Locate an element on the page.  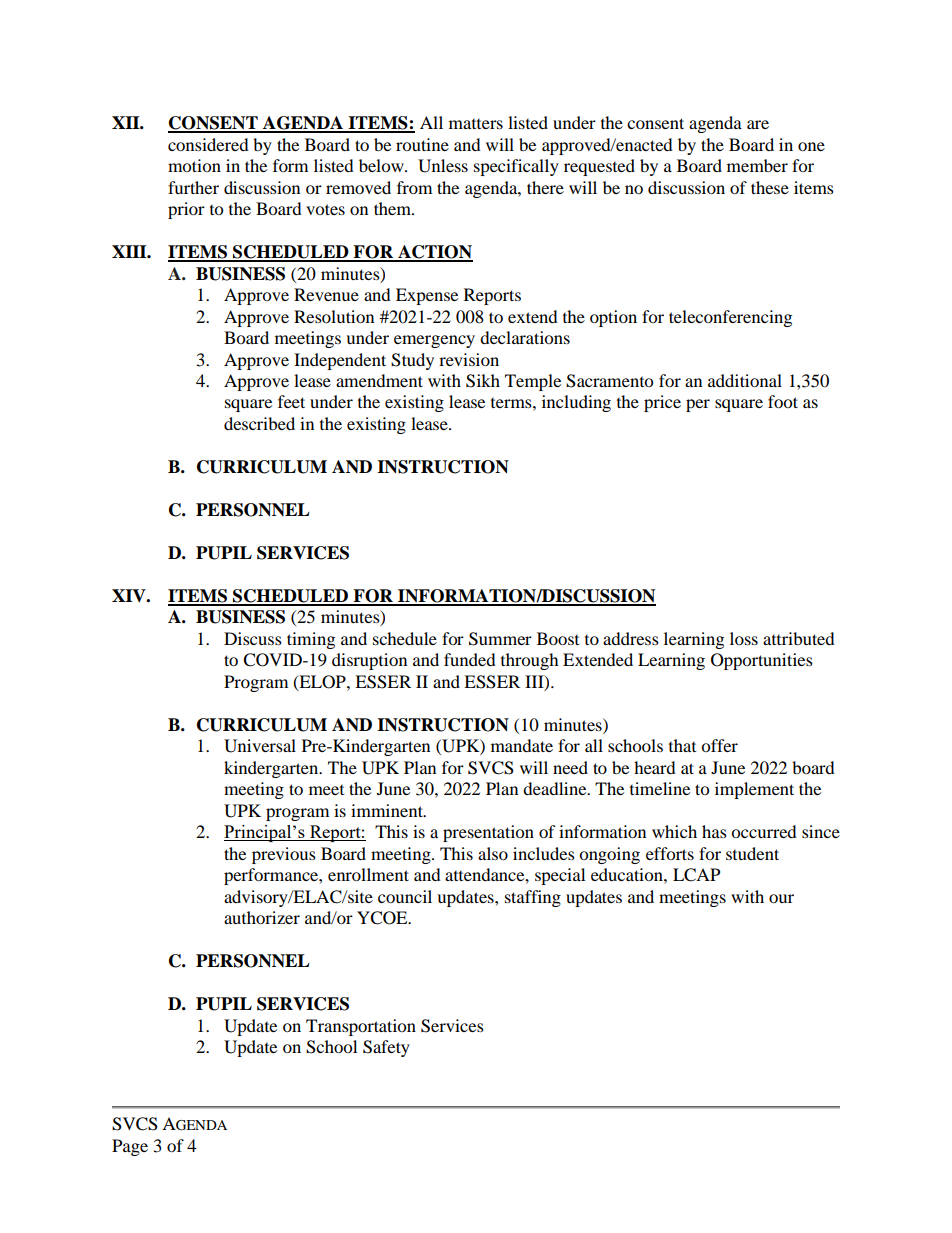
described is located at coordinates (259, 423).
